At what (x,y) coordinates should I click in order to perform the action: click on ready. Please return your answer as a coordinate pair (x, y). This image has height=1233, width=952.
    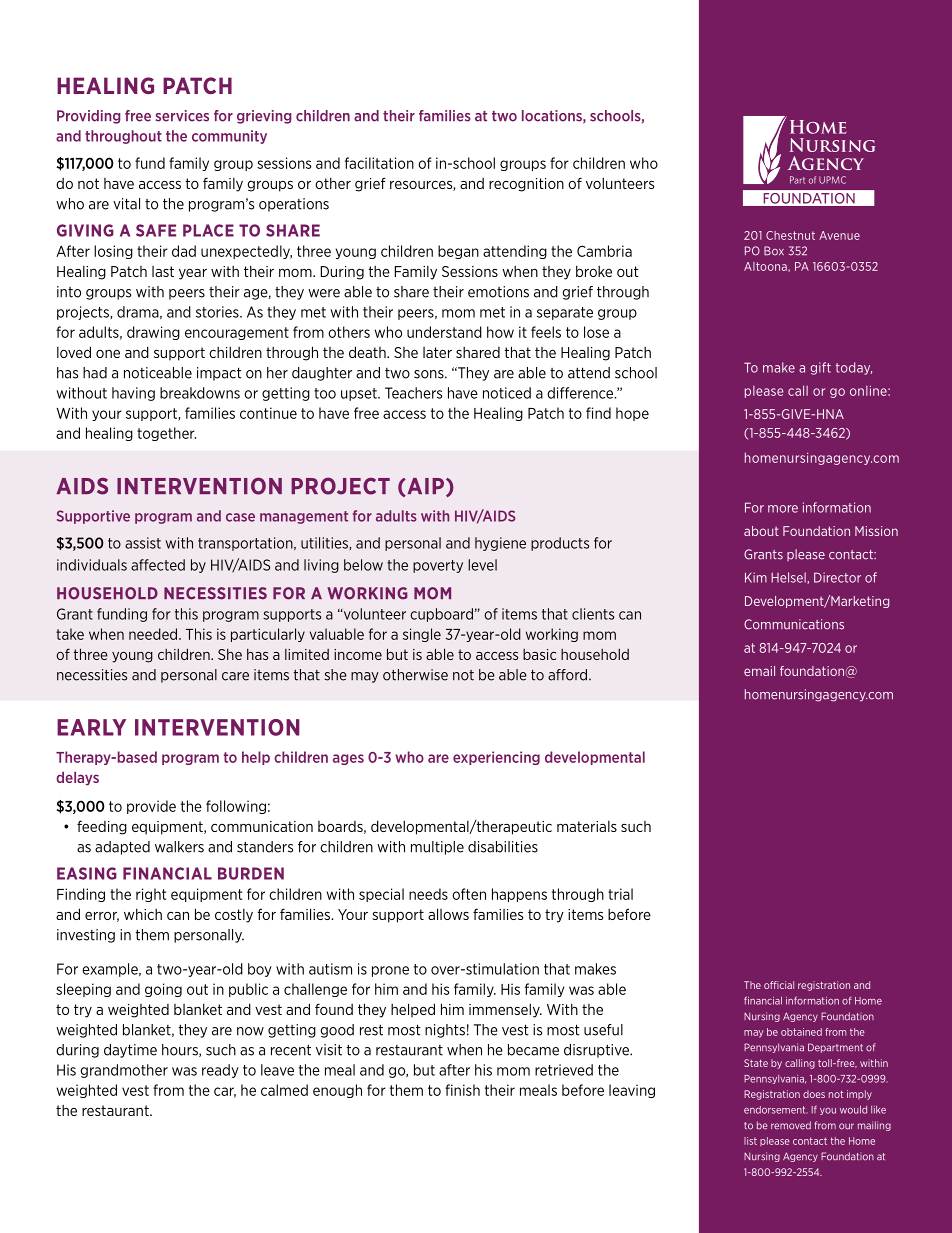
    Looking at the image, I should click on (220, 1071).
